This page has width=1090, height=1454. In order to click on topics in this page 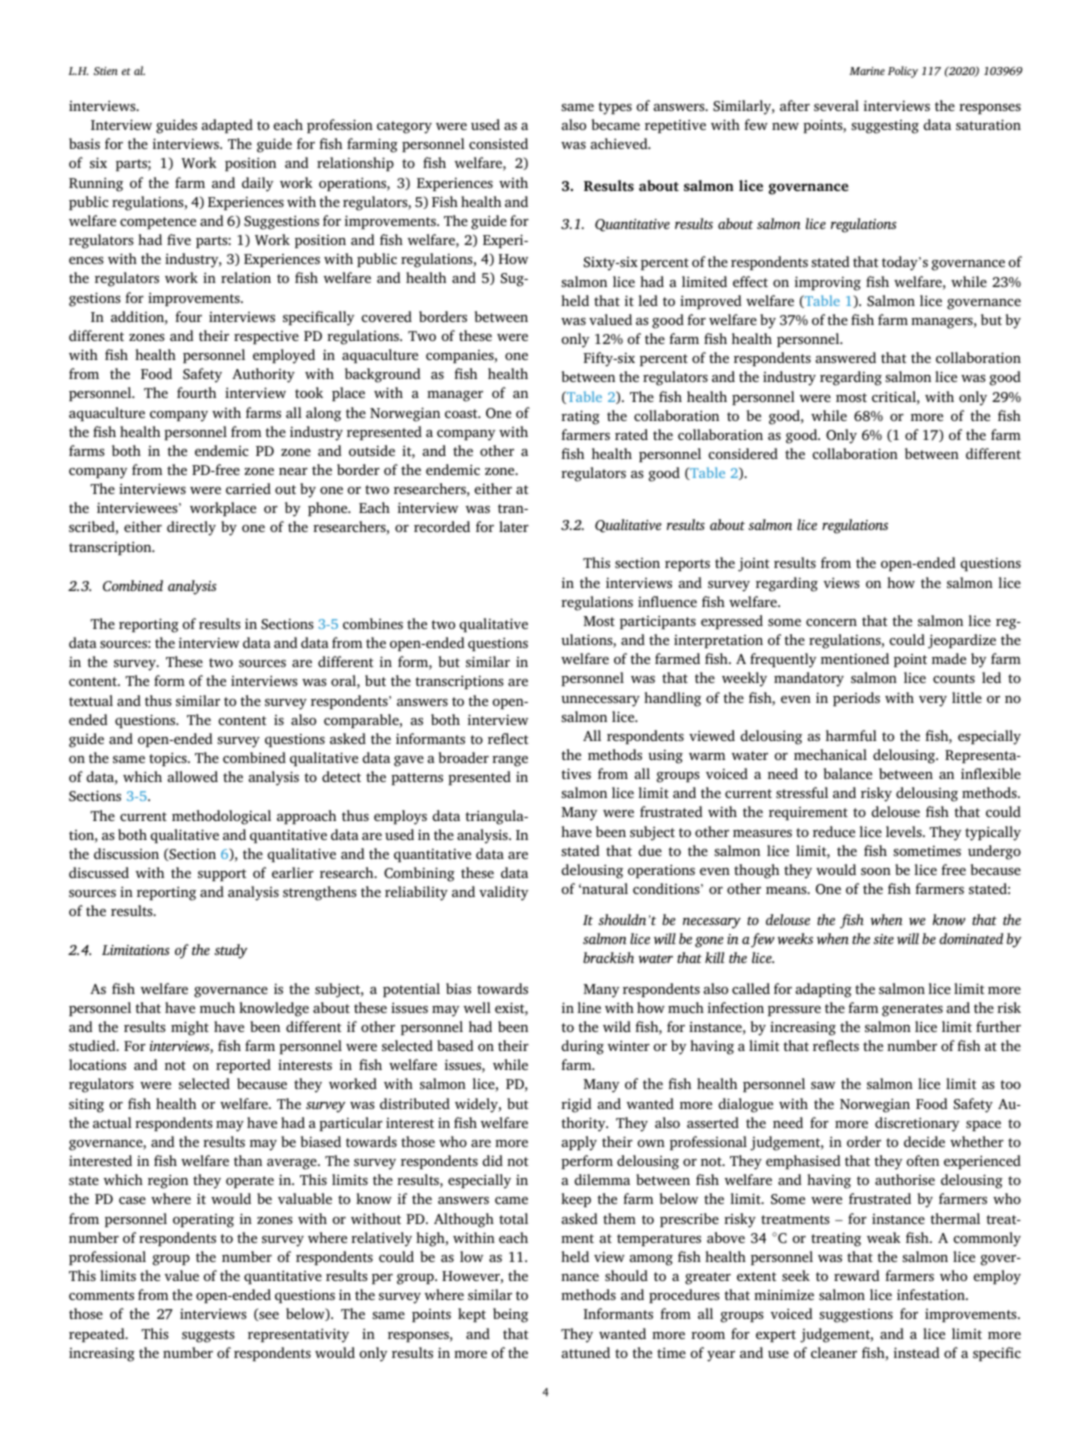, I will do `click(169, 759)`.
